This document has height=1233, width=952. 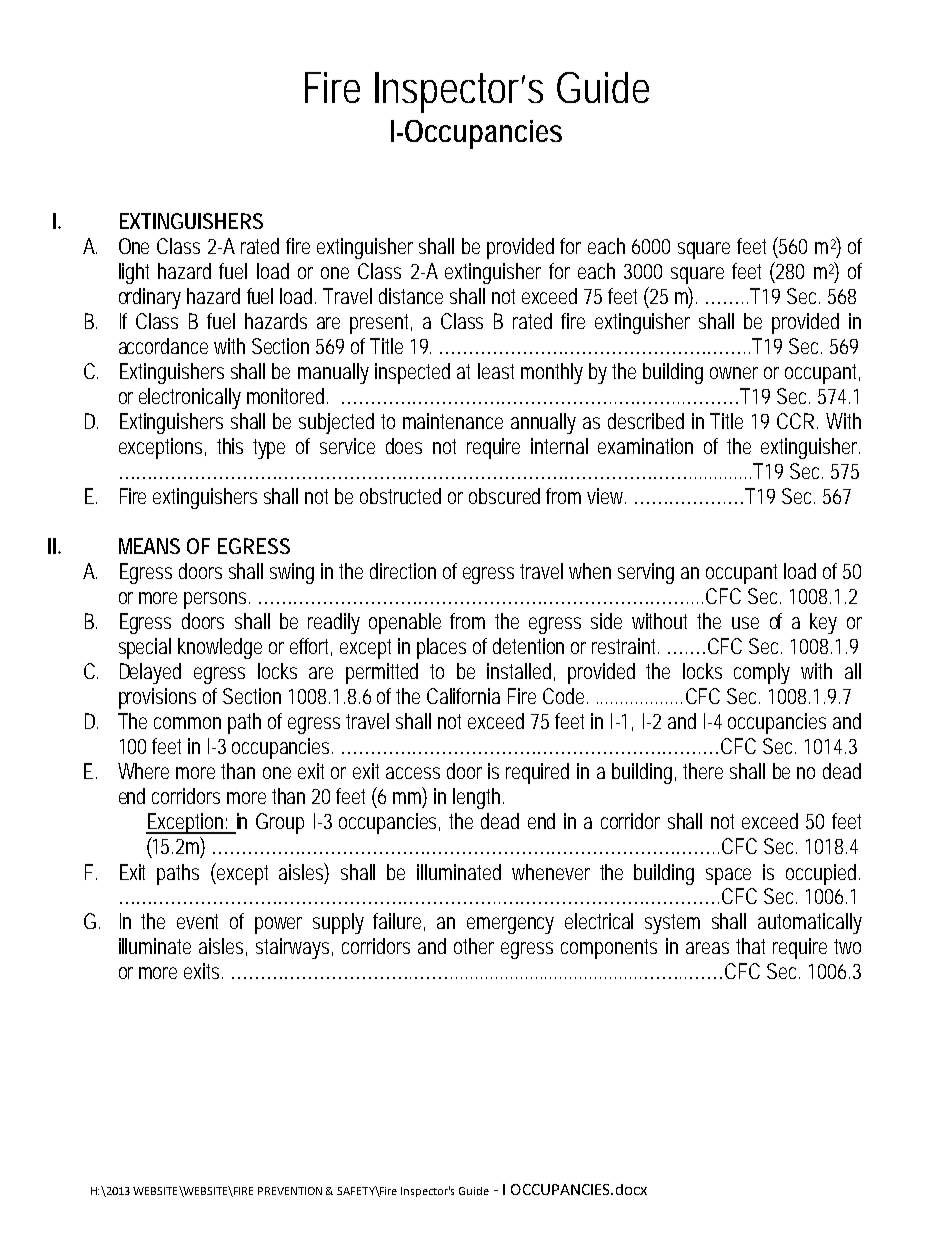 What do you see at coordinates (150, 298) in the document?
I see `ordinary` at bounding box center [150, 298].
